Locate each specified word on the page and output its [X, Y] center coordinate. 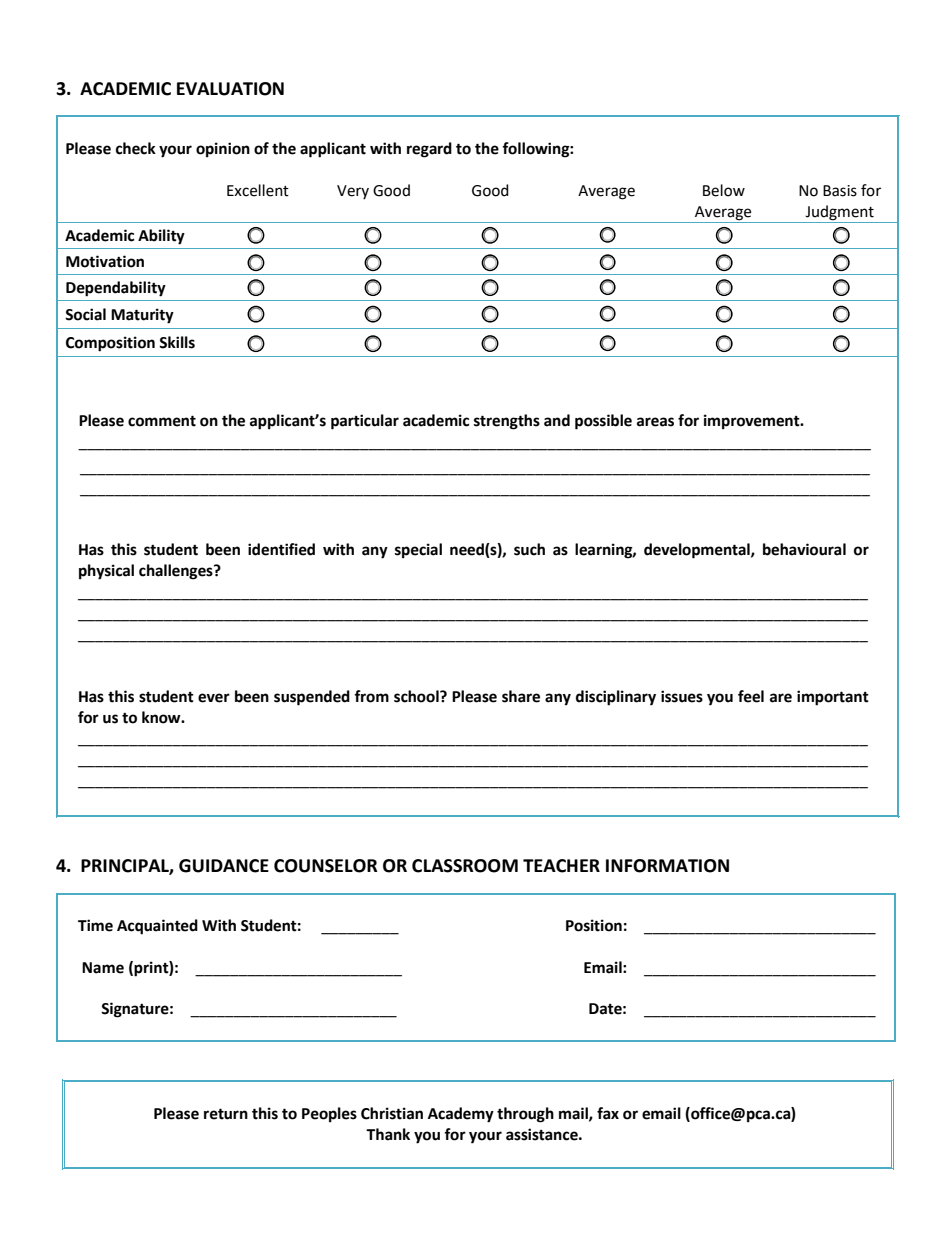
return [226, 1114]
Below [724, 190]
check [136, 148]
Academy [461, 1115]
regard [429, 150]
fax [608, 1113]
